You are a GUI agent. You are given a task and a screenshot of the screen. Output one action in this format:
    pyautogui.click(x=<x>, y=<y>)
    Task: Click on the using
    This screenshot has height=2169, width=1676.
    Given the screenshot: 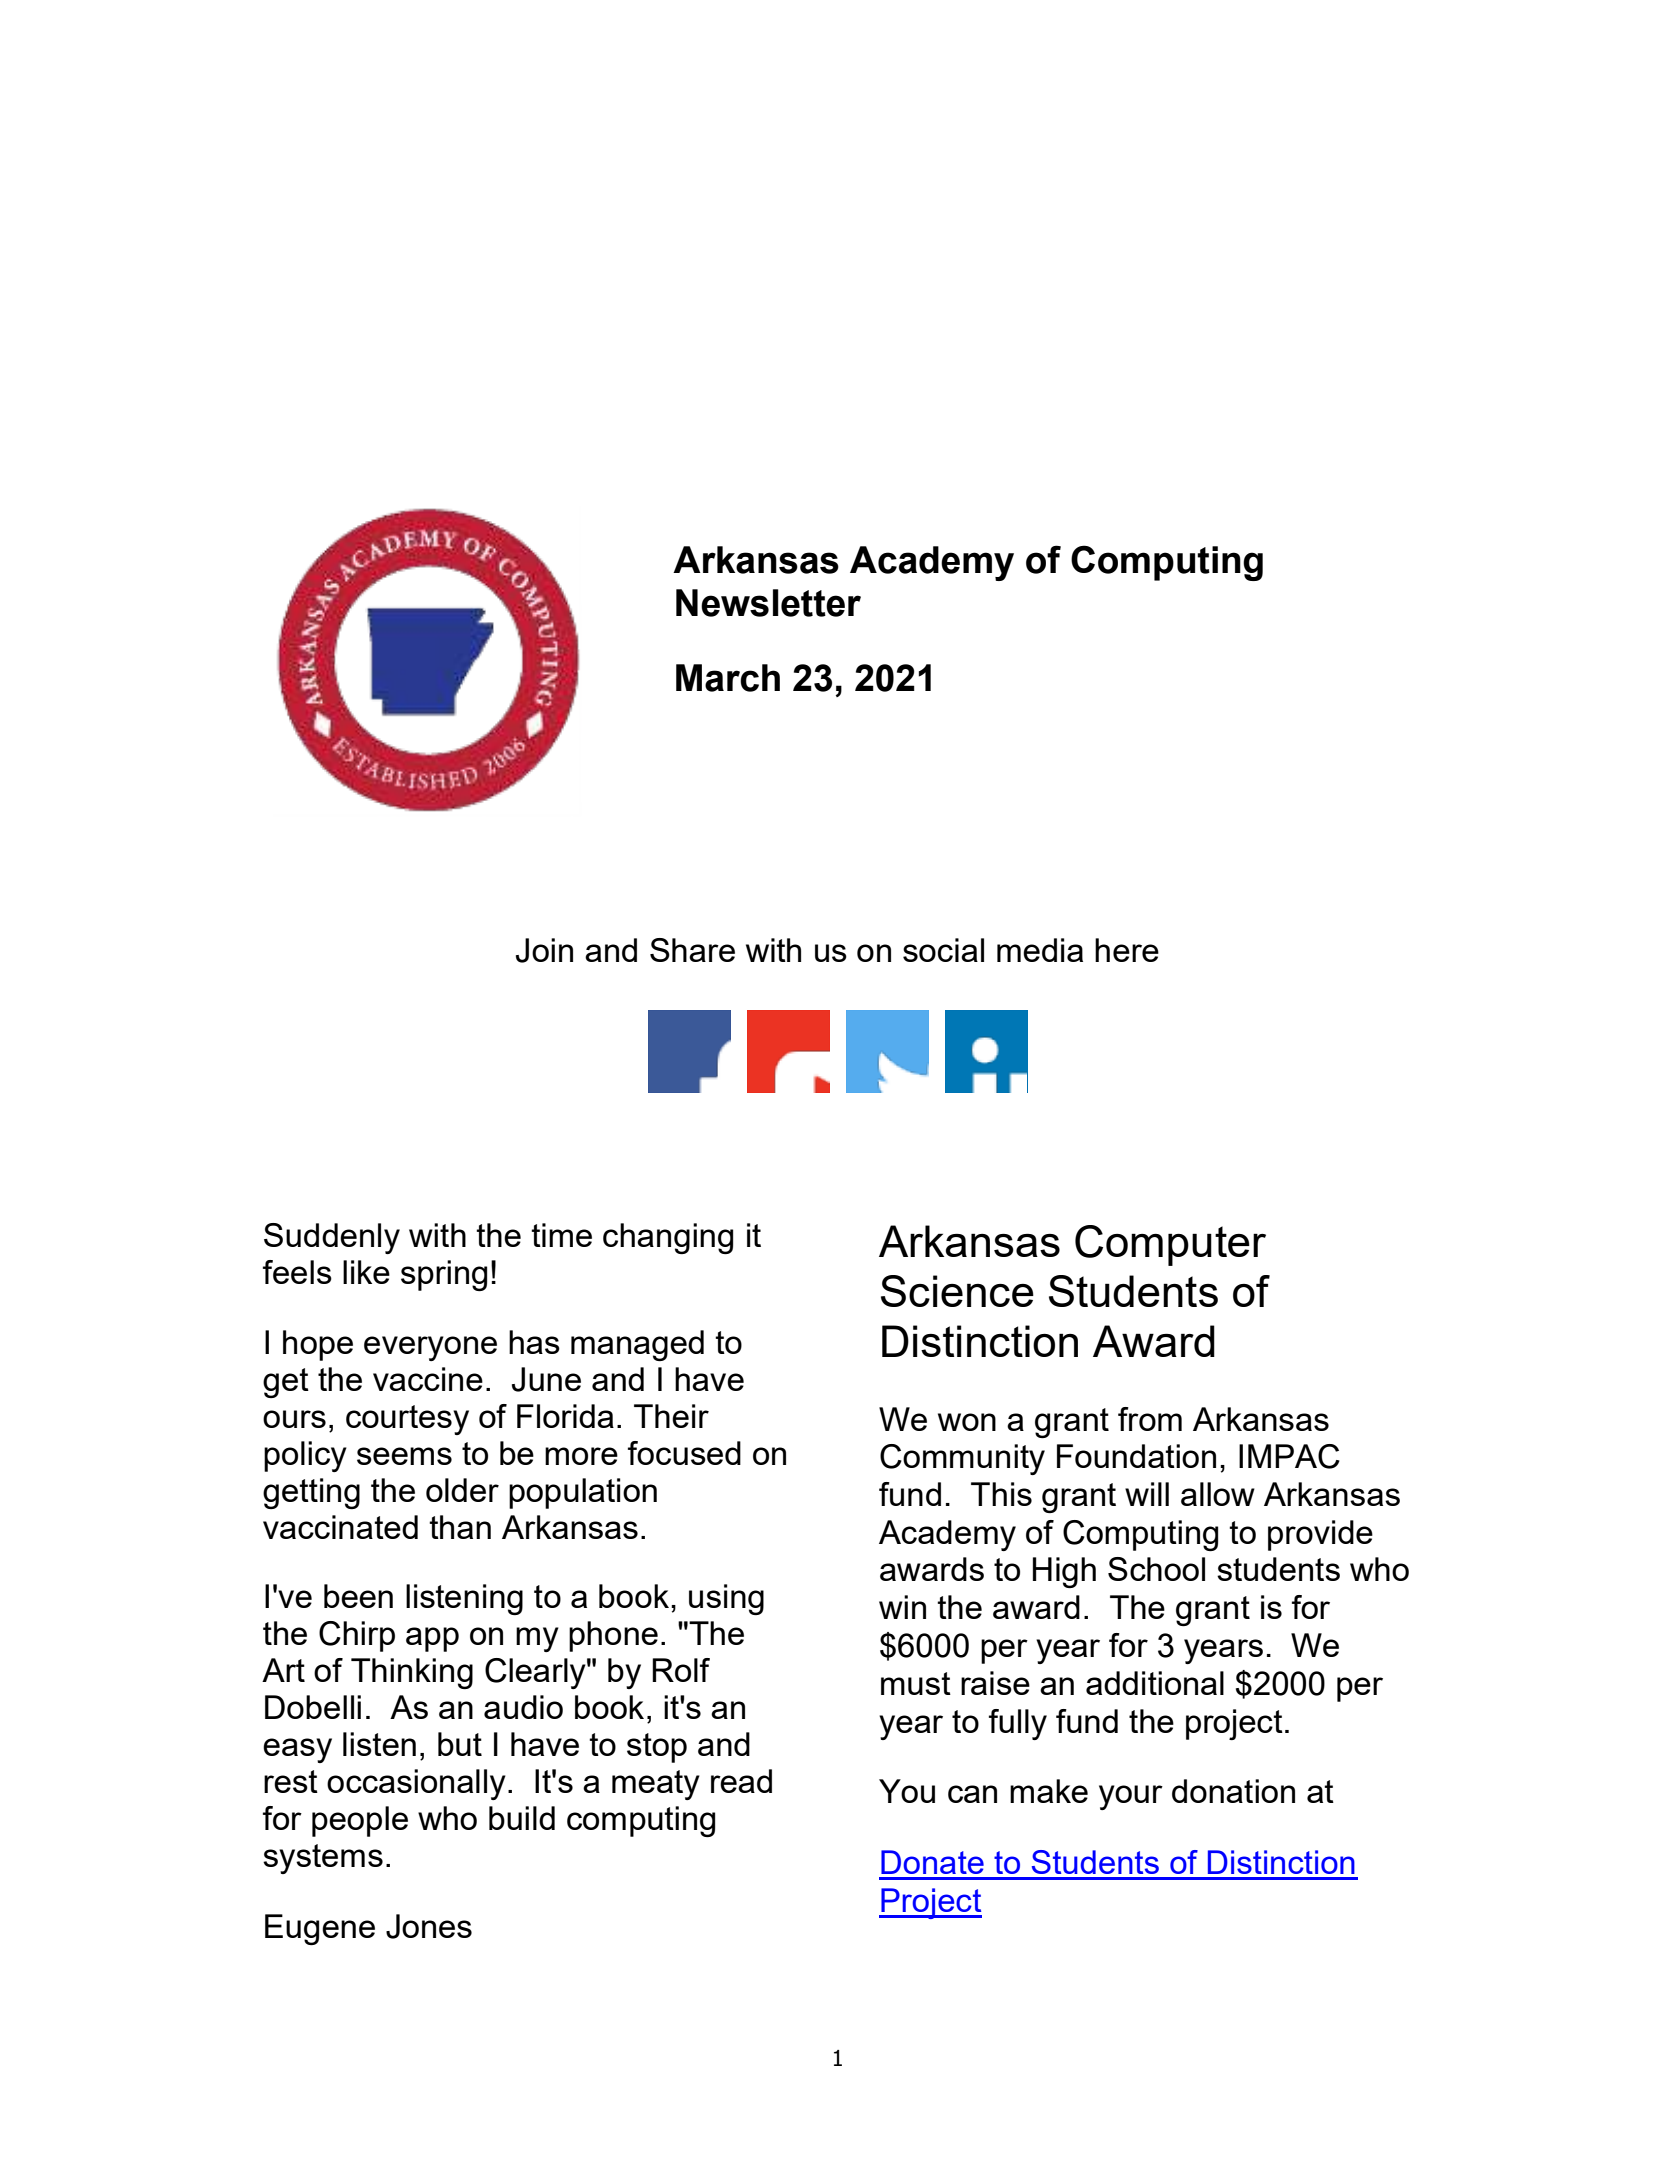 What is the action you would take?
    pyautogui.click(x=726, y=1599)
